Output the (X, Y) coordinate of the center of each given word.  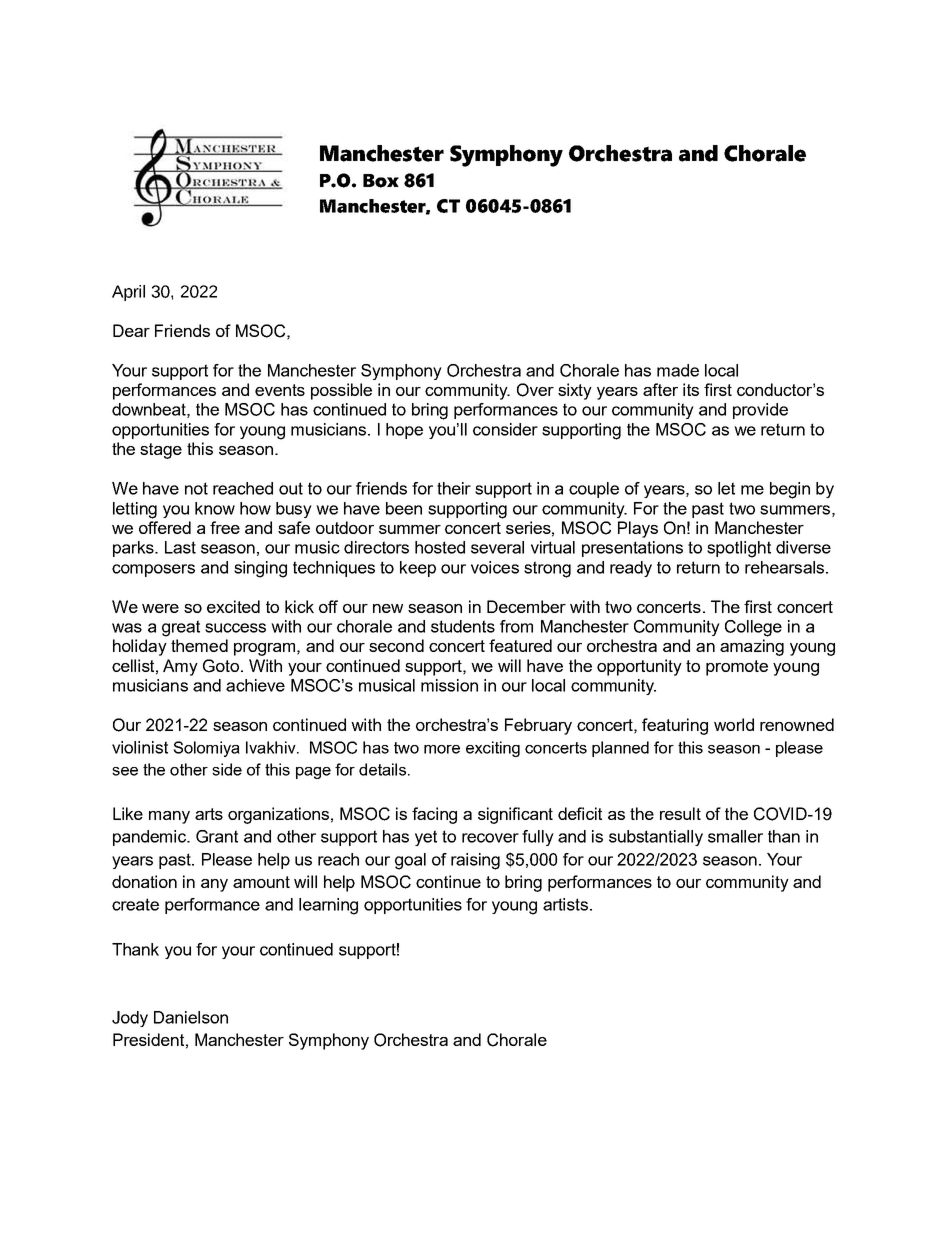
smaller (735, 836)
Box (381, 181)
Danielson (191, 1017)
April (128, 293)
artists (565, 904)
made (678, 370)
